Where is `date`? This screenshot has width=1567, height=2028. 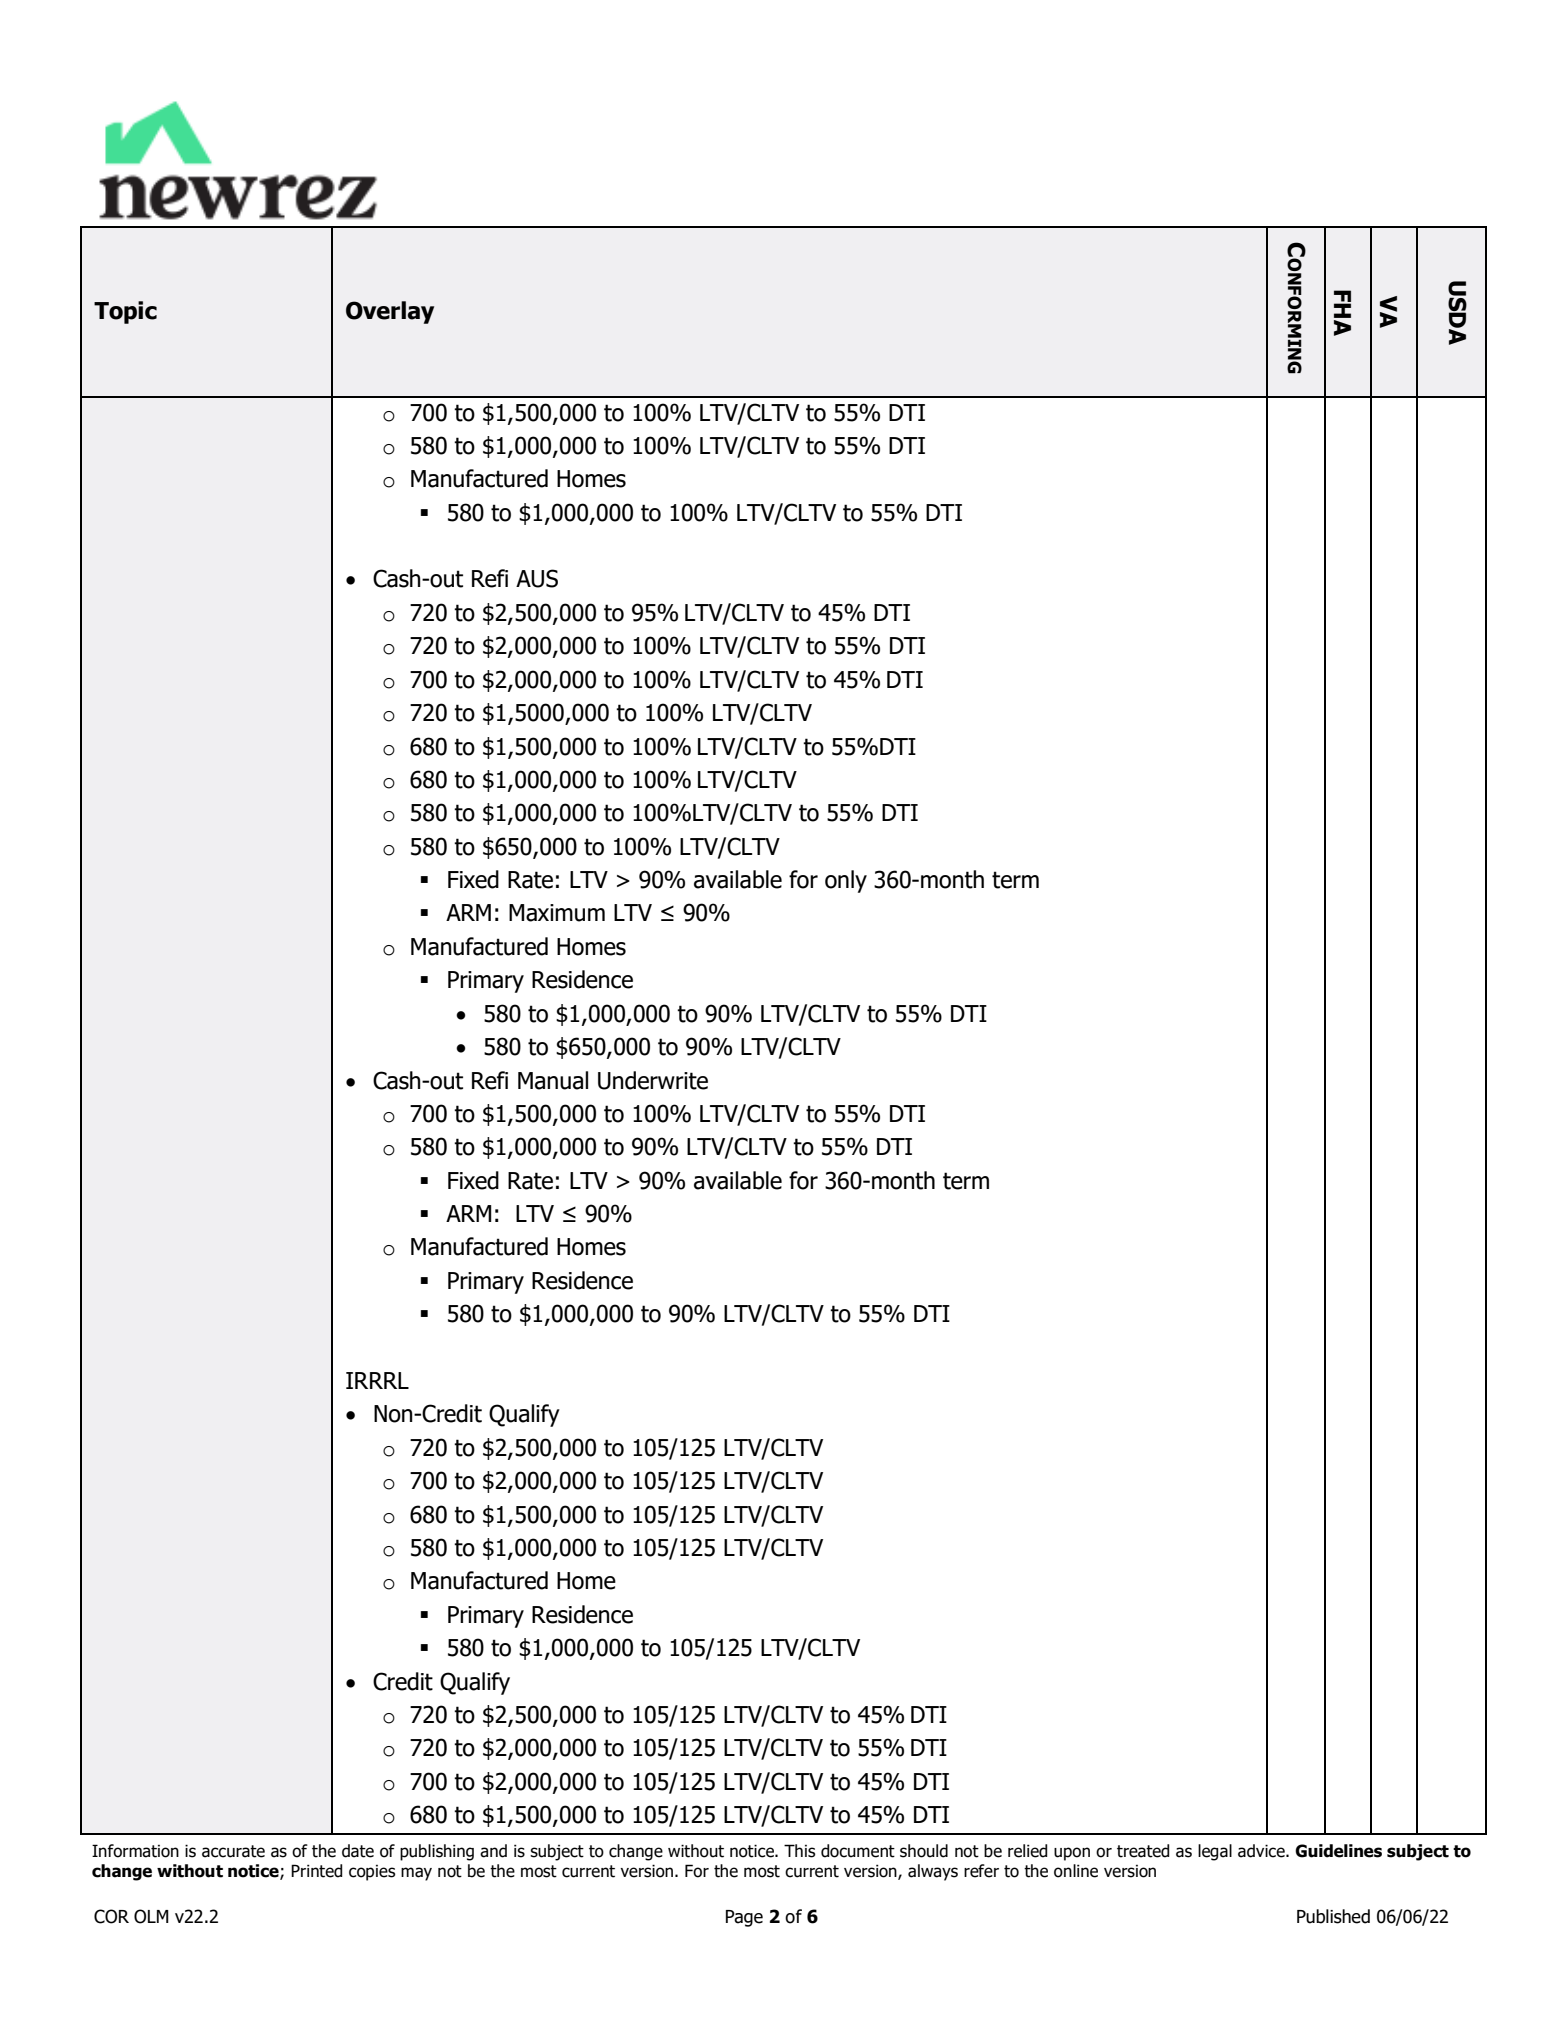 date is located at coordinates (358, 1851).
